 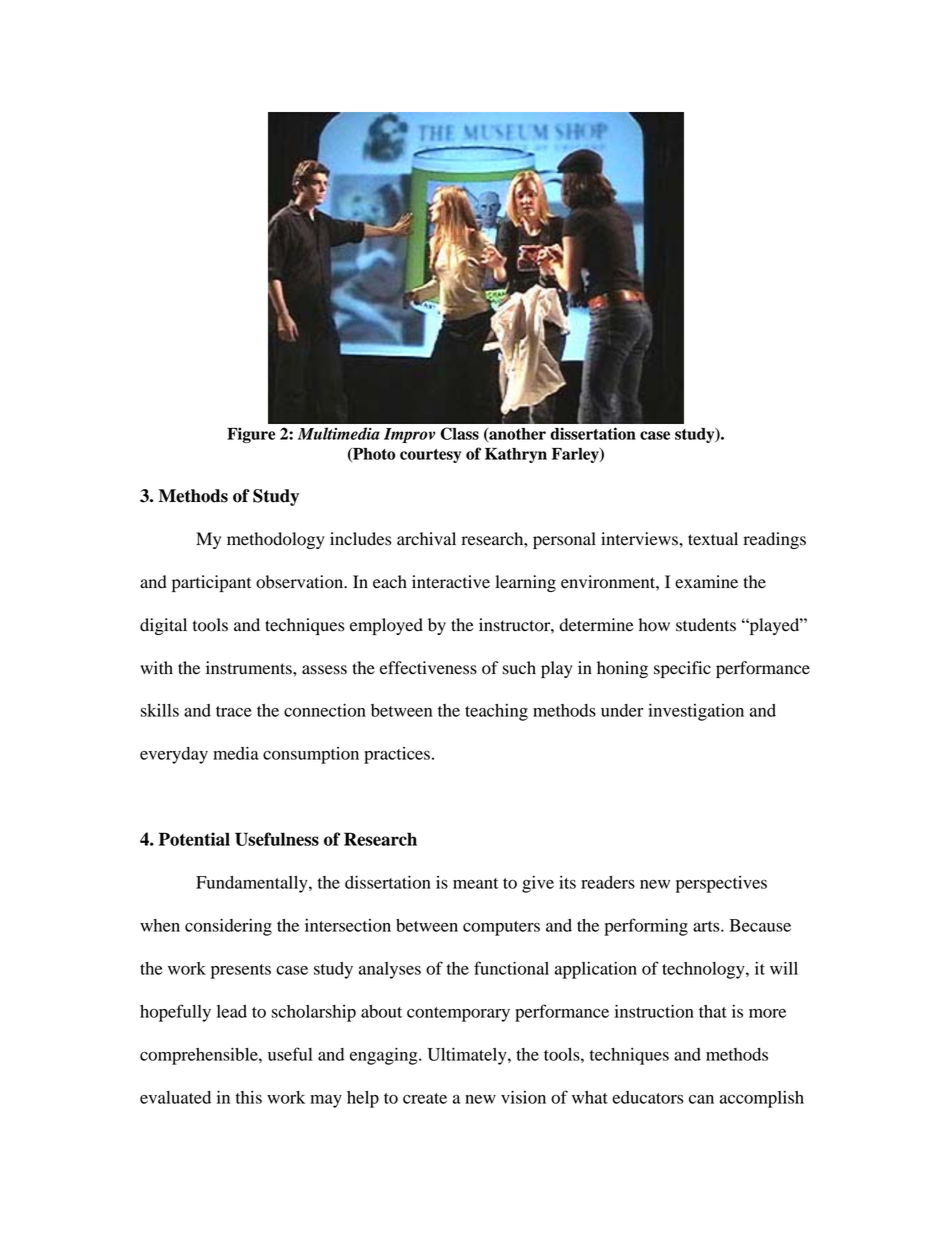 I want to click on Figure, so click(x=251, y=435).
